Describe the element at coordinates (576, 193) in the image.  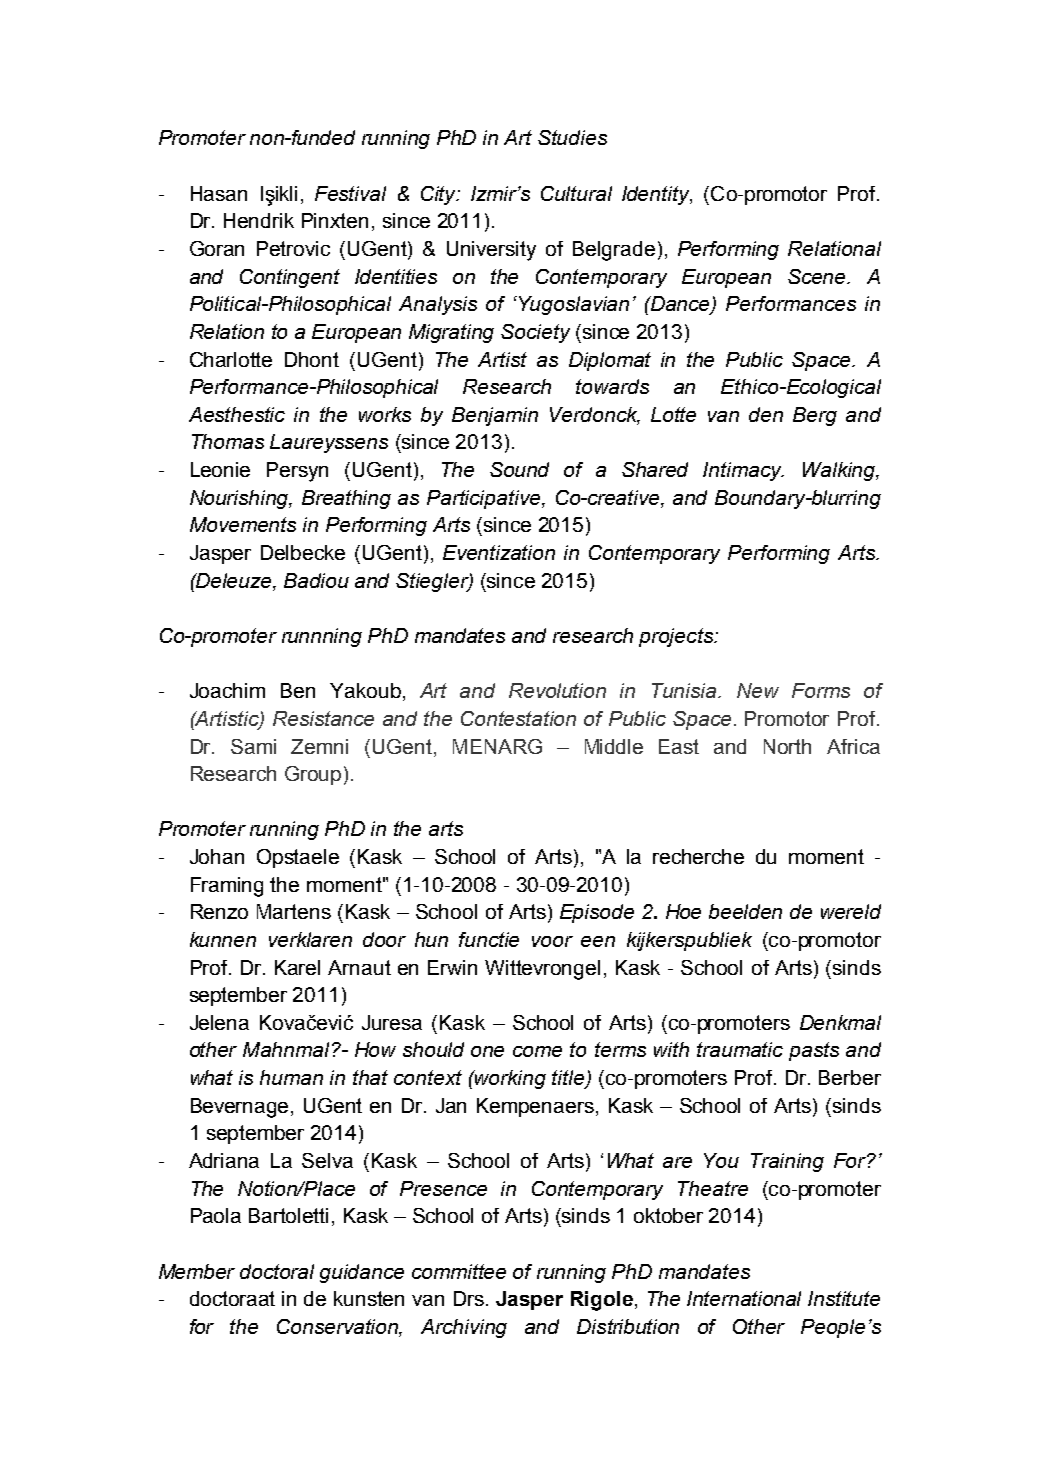
I see `Cultural` at that location.
